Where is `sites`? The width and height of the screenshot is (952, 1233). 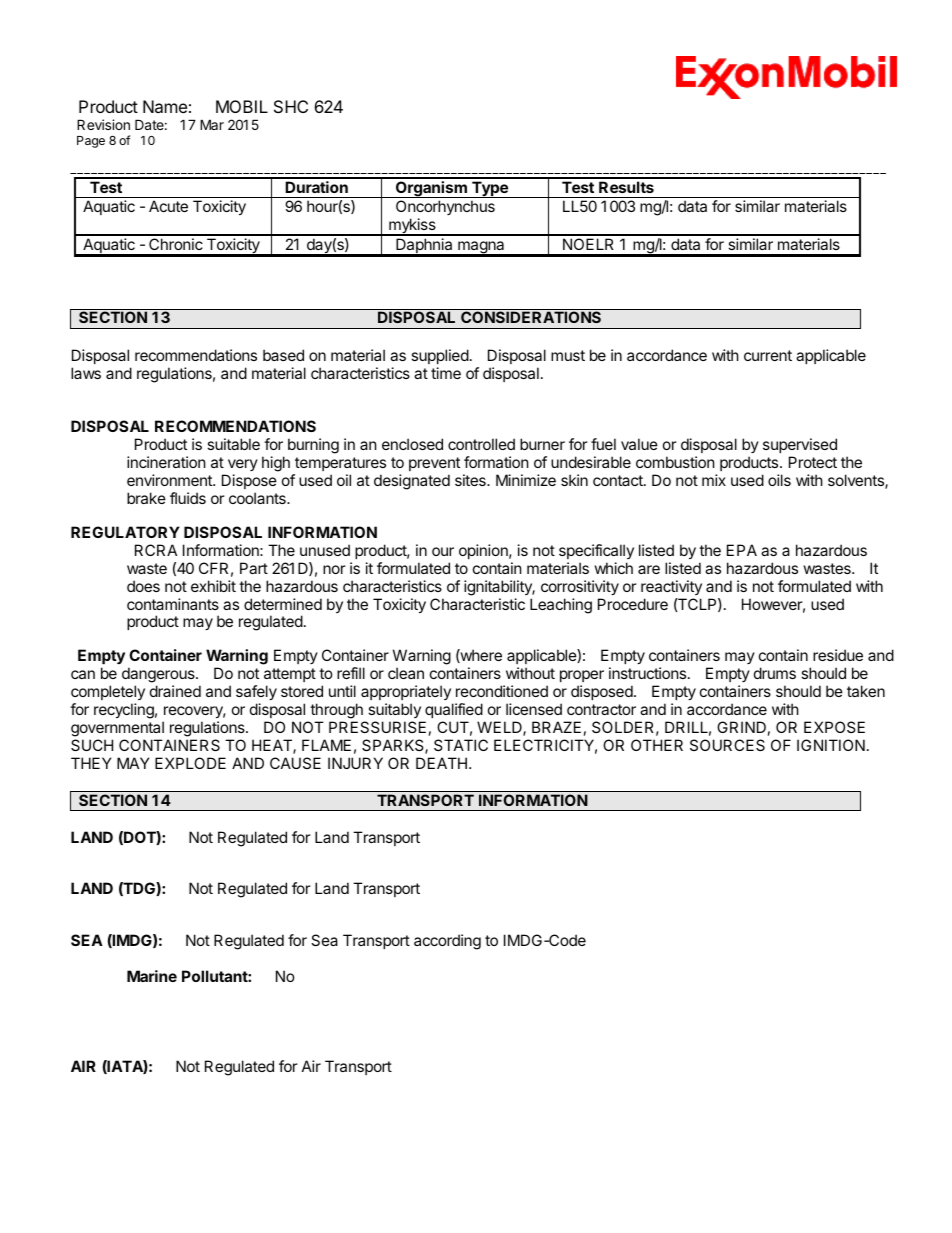
sites is located at coordinates (471, 480).
